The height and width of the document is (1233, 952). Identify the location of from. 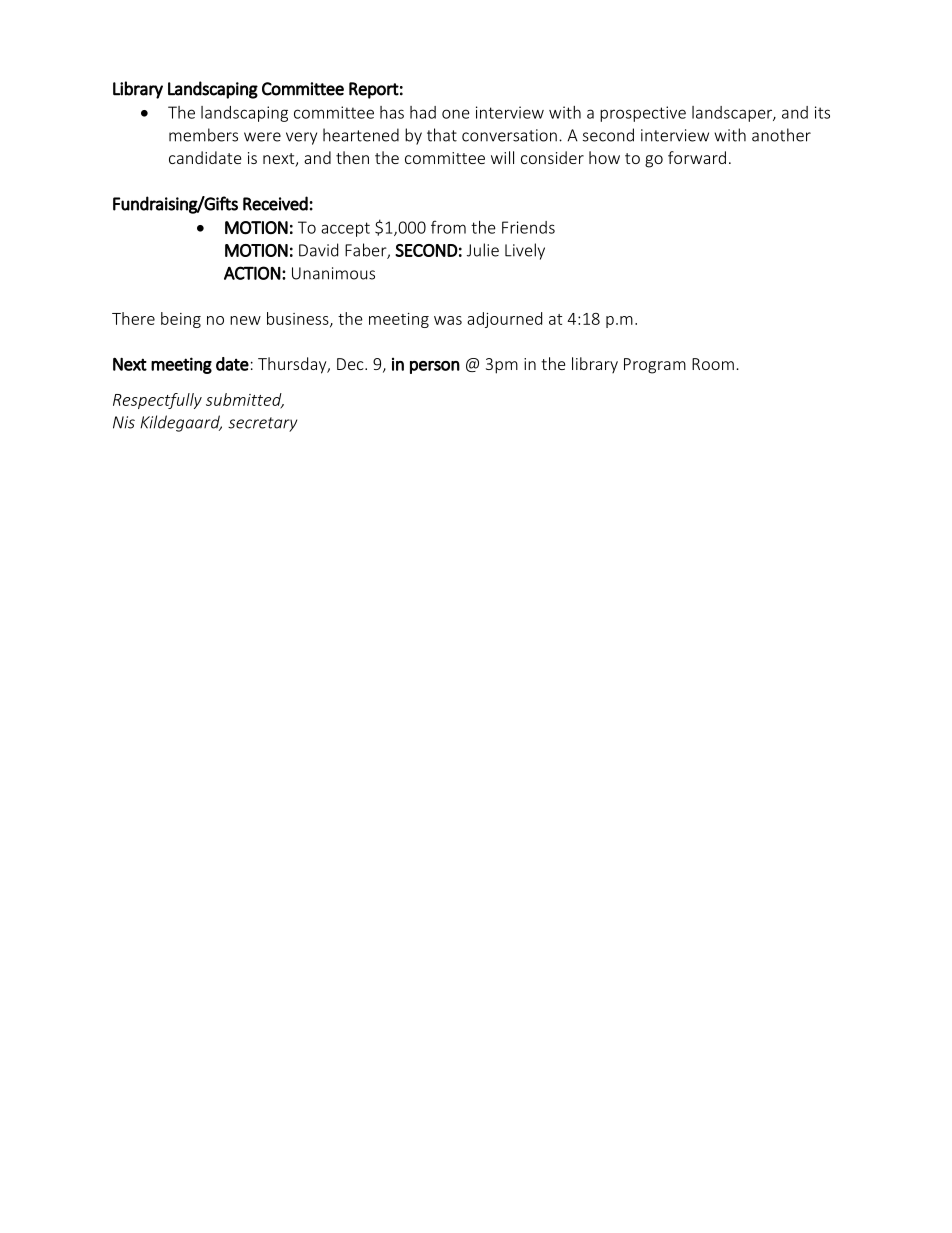
(448, 227).
